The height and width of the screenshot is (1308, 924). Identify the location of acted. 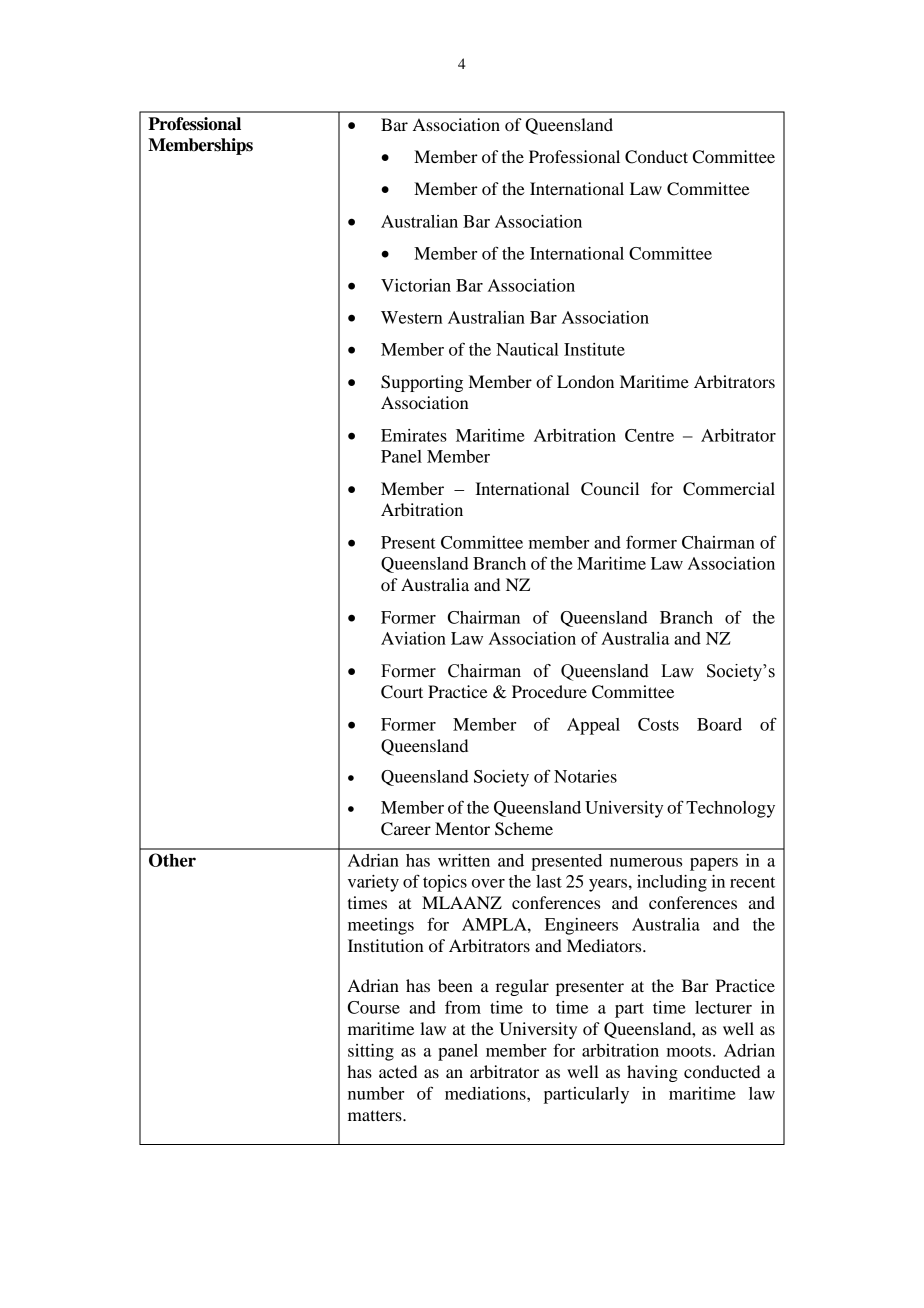
(398, 1071).
